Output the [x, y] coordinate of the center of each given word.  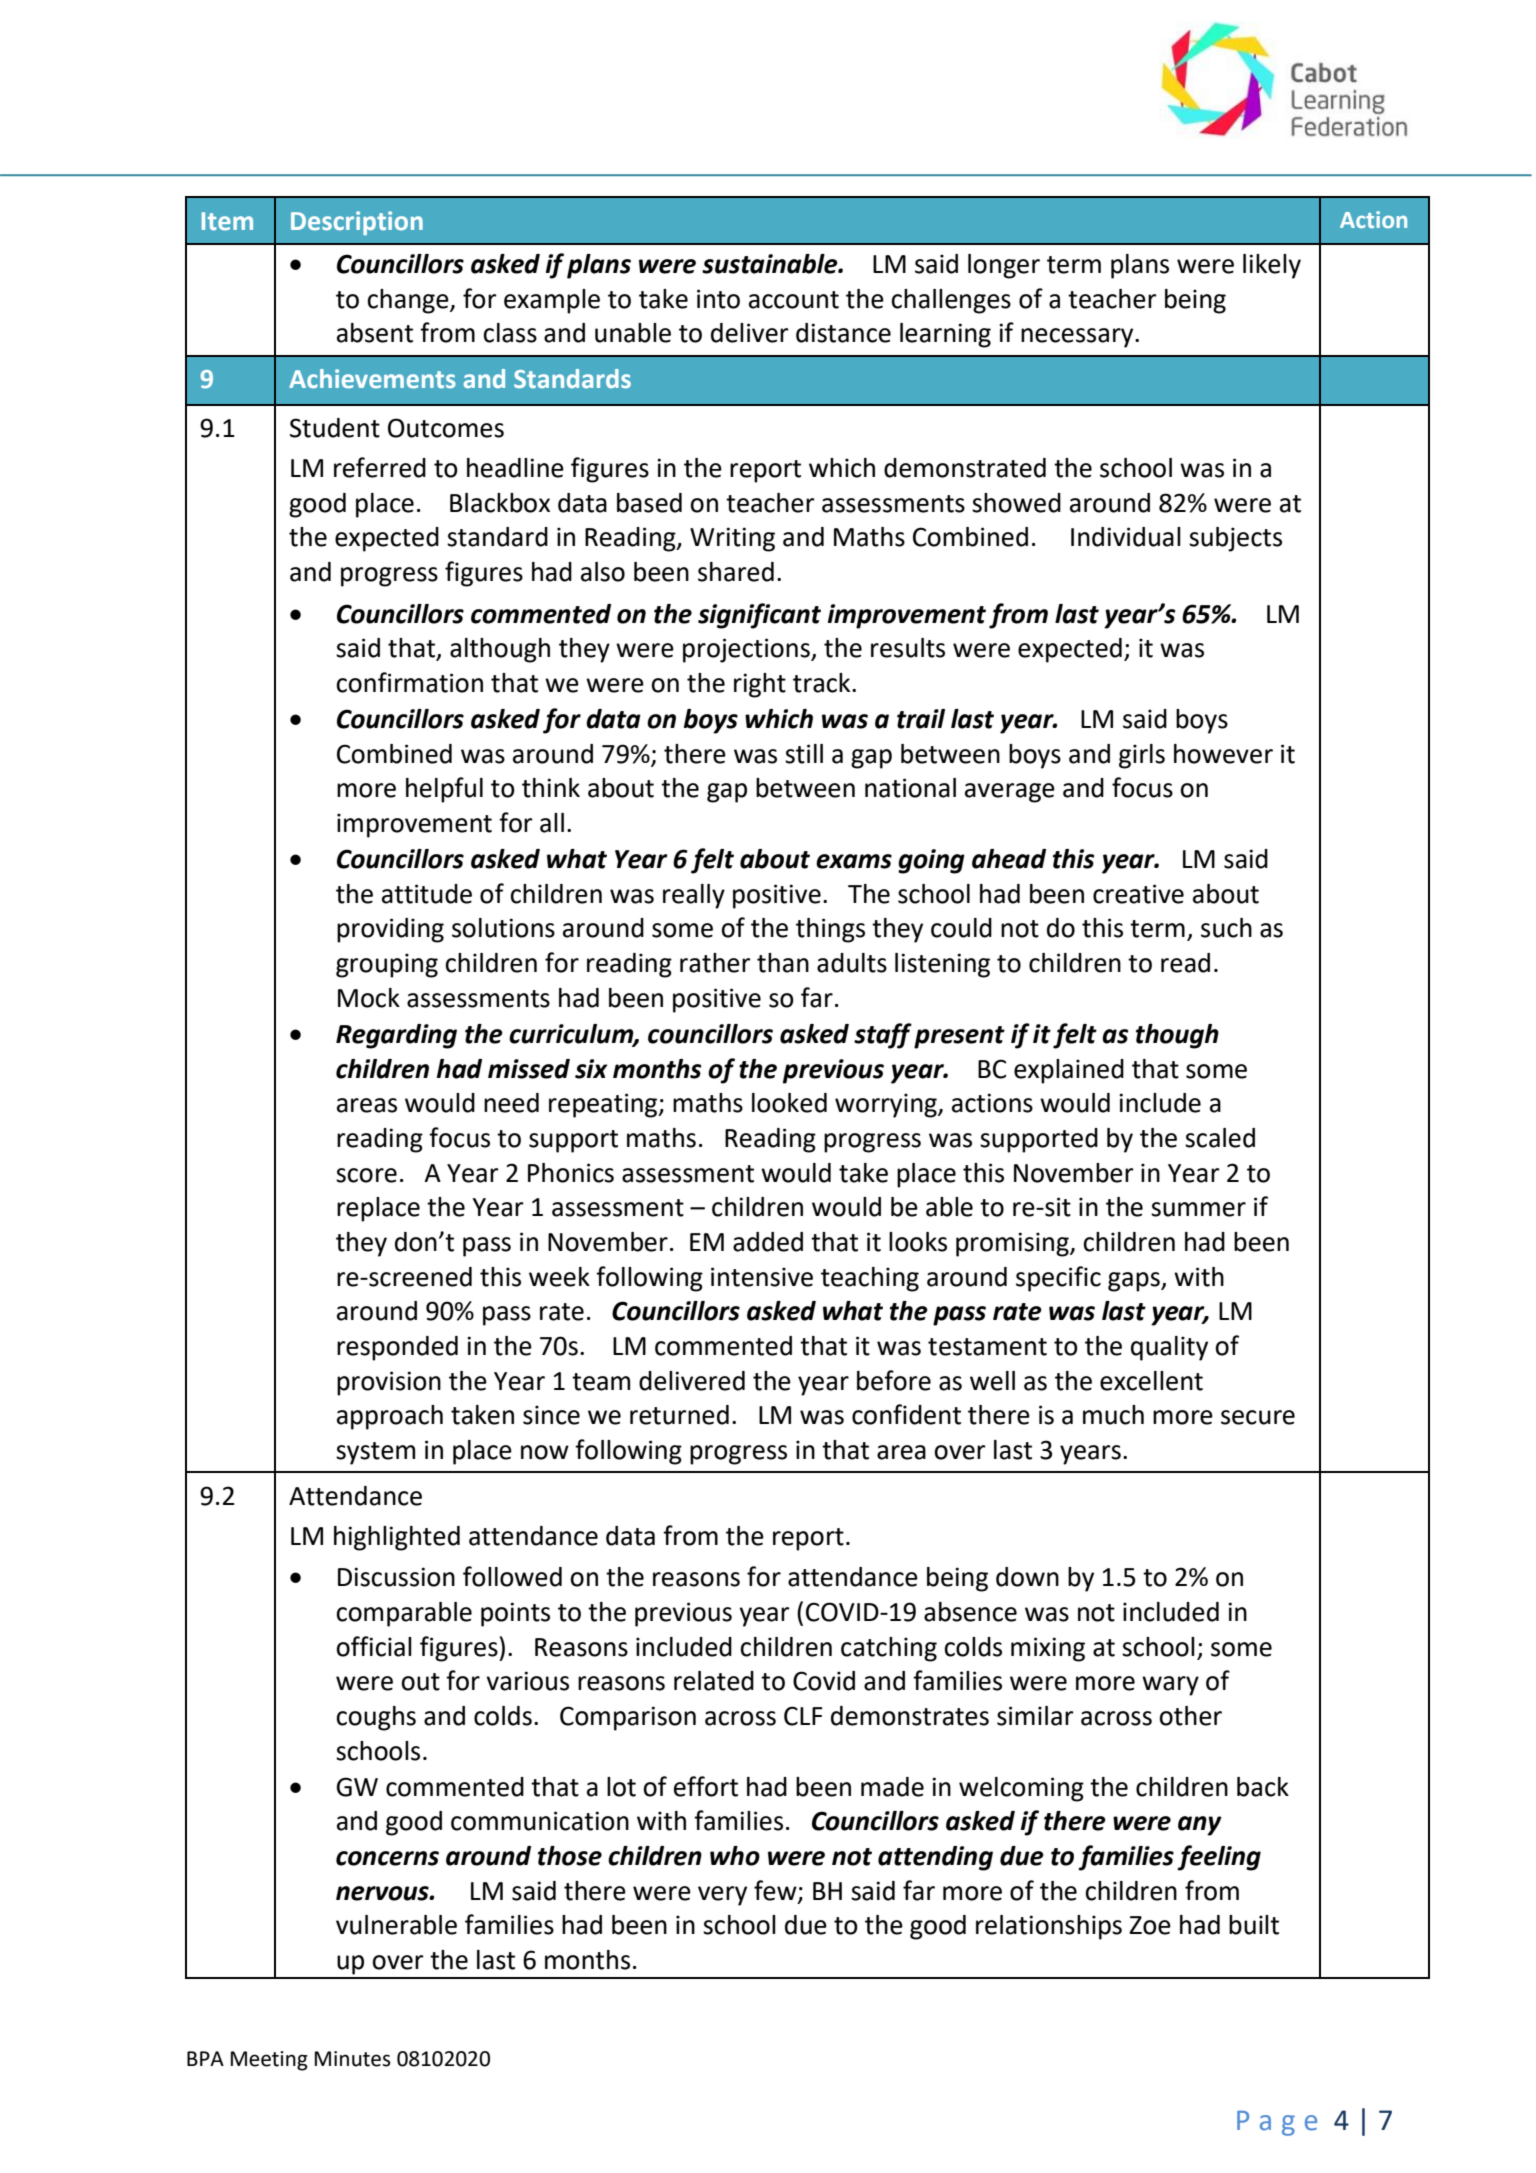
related [714, 1681]
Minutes [353, 2059]
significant [759, 616]
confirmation [409, 682]
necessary [1078, 338]
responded [397, 1348]
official [374, 1646]
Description [357, 223]
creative [1138, 894]
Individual [1126, 537]
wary [1170, 1686]
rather [715, 963]
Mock [369, 998]
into [718, 299]
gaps [1135, 1282]
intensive [762, 1277]
